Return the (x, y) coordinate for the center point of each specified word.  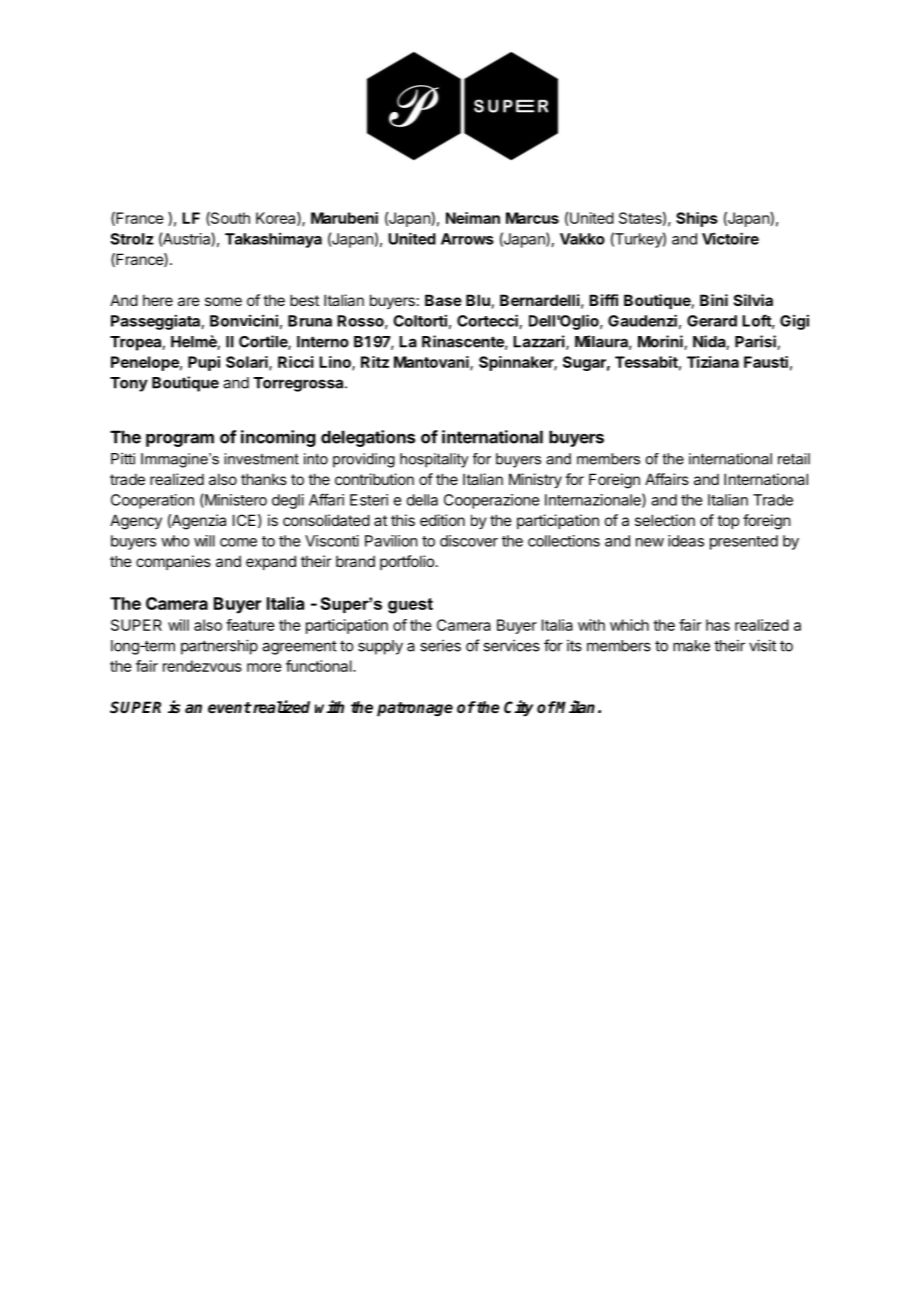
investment (261, 459)
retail (794, 459)
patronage (415, 709)
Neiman (473, 218)
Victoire (730, 238)
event (230, 707)
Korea (277, 219)
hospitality (434, 460)
